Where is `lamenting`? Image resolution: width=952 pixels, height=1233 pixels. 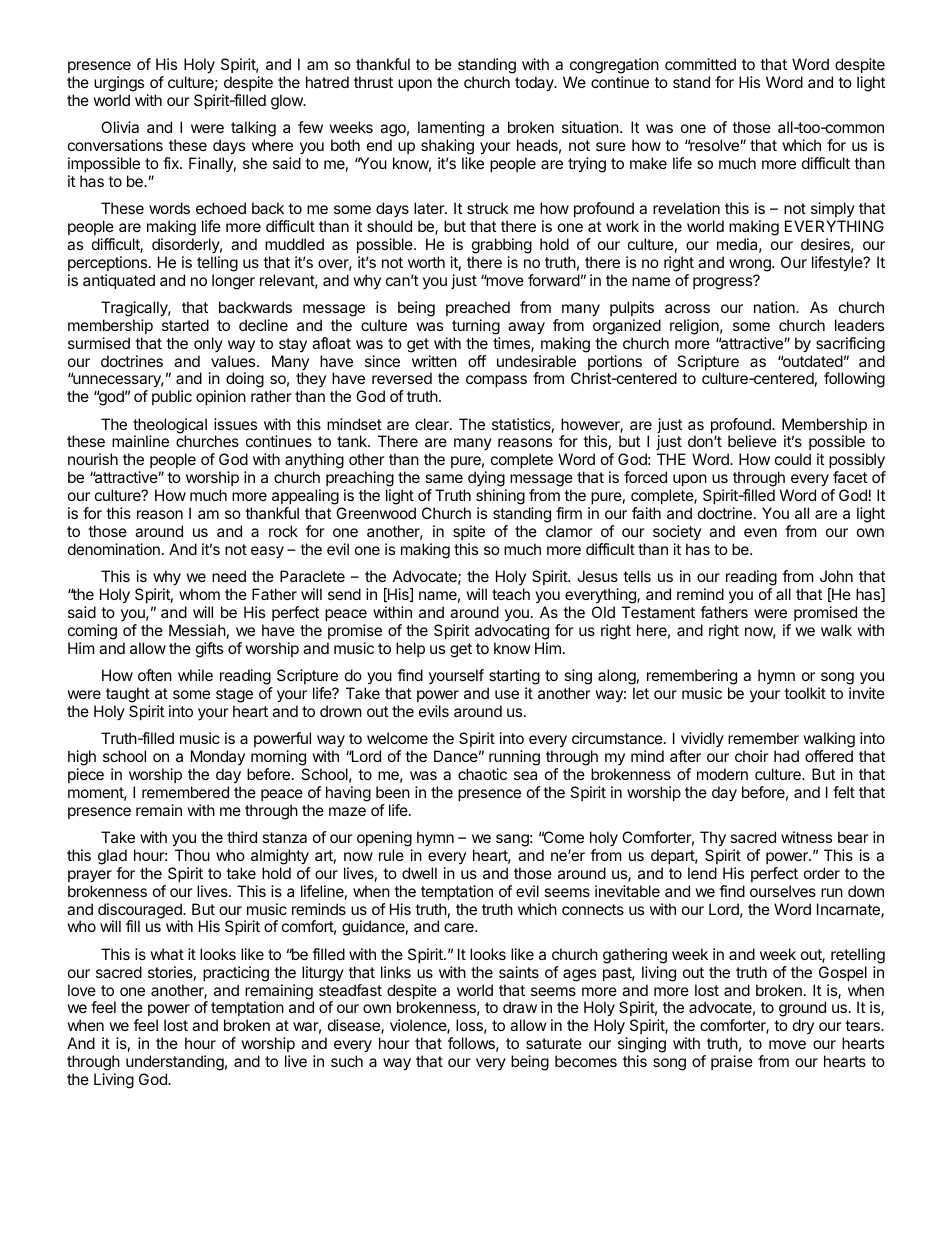
lamenting is located at coordinates (451, 129).
